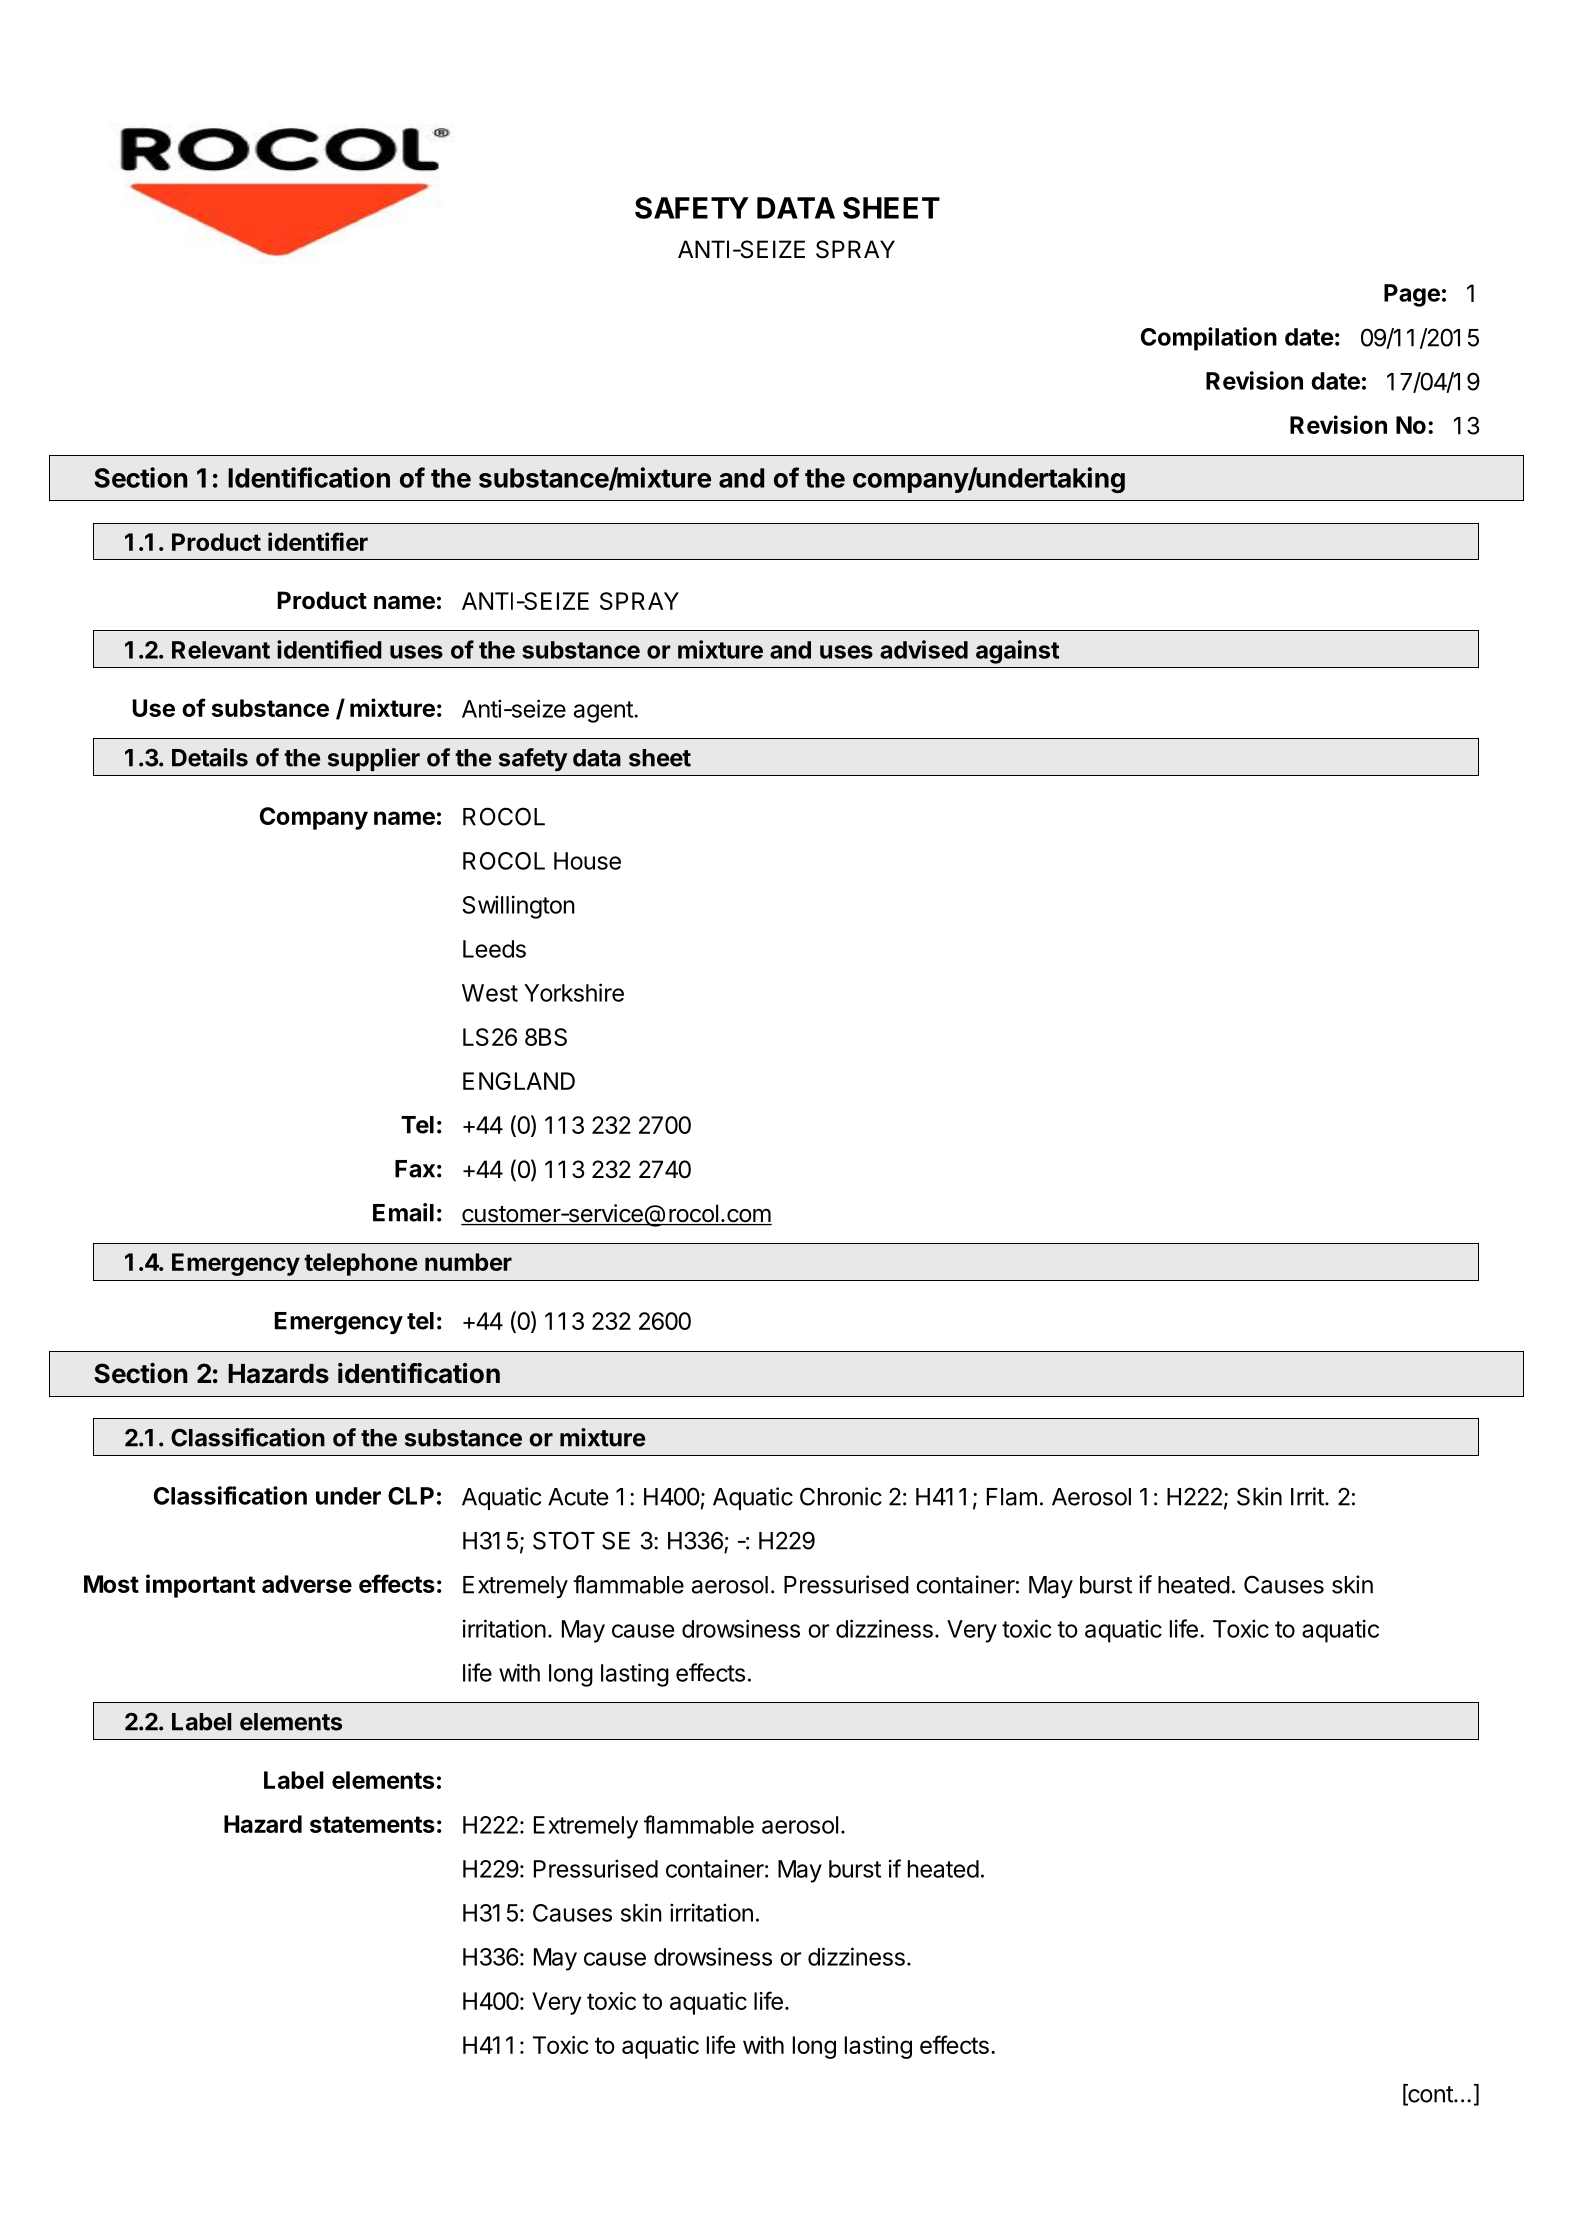 The width and height of the screenshot is (1572, 2225). I want to click on House, so click(587, 861).
